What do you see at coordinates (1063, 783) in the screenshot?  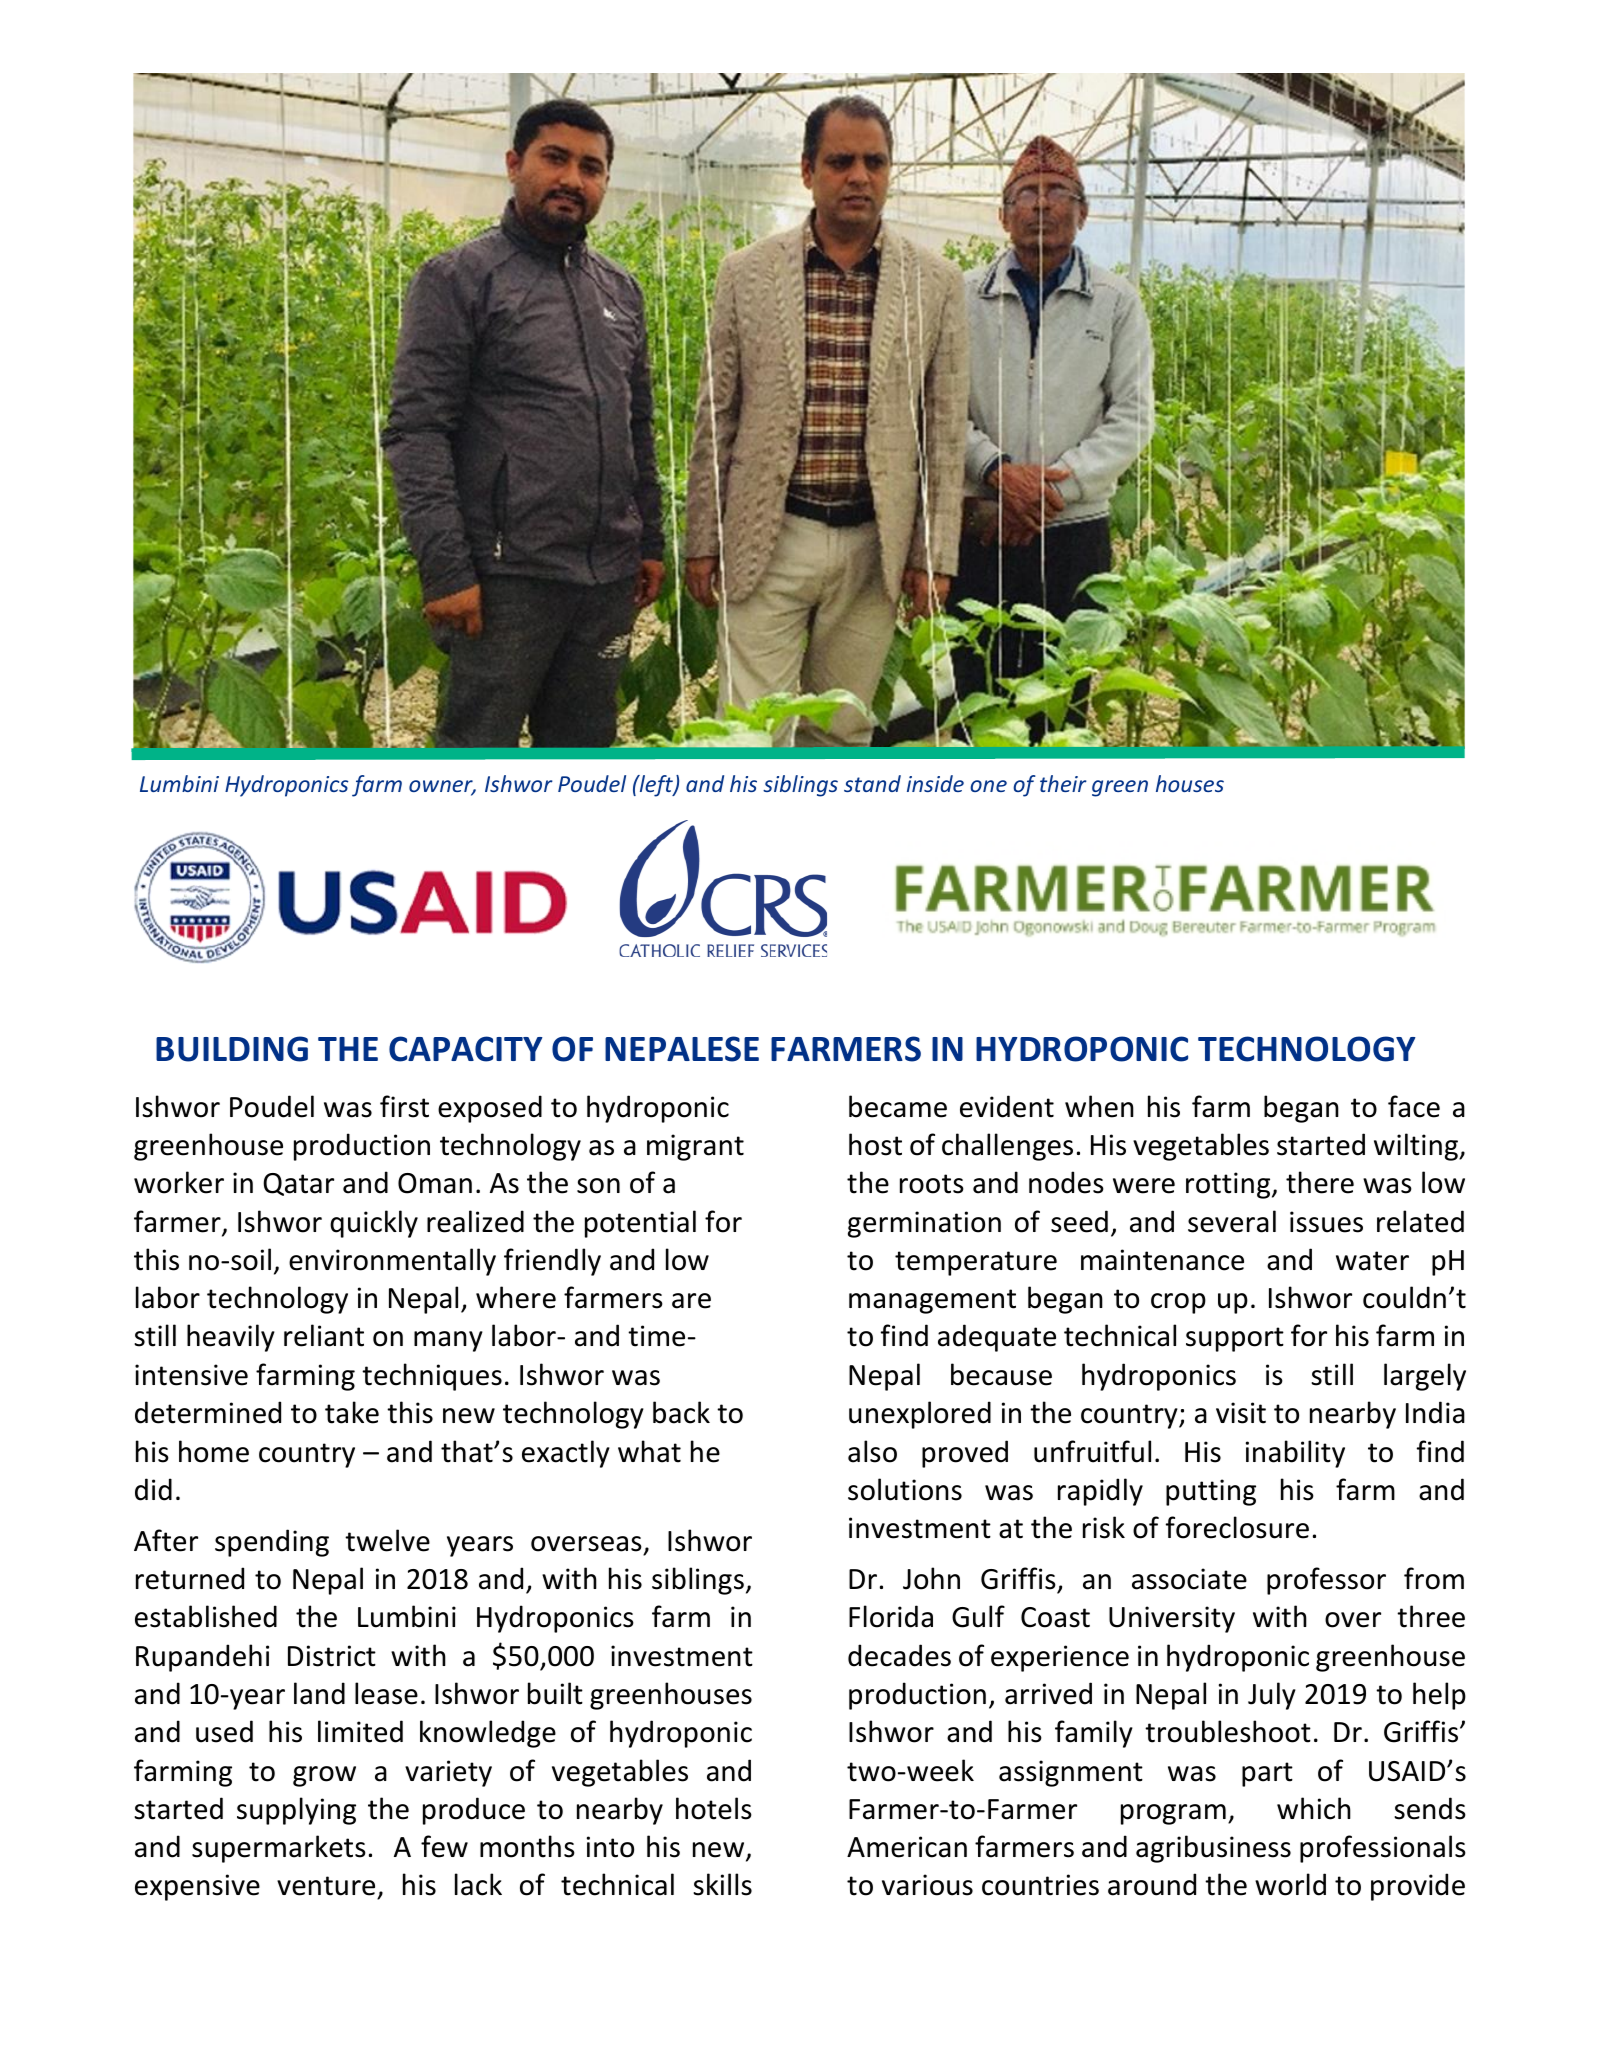 I see `their` at bounding box center [1063, 783].
